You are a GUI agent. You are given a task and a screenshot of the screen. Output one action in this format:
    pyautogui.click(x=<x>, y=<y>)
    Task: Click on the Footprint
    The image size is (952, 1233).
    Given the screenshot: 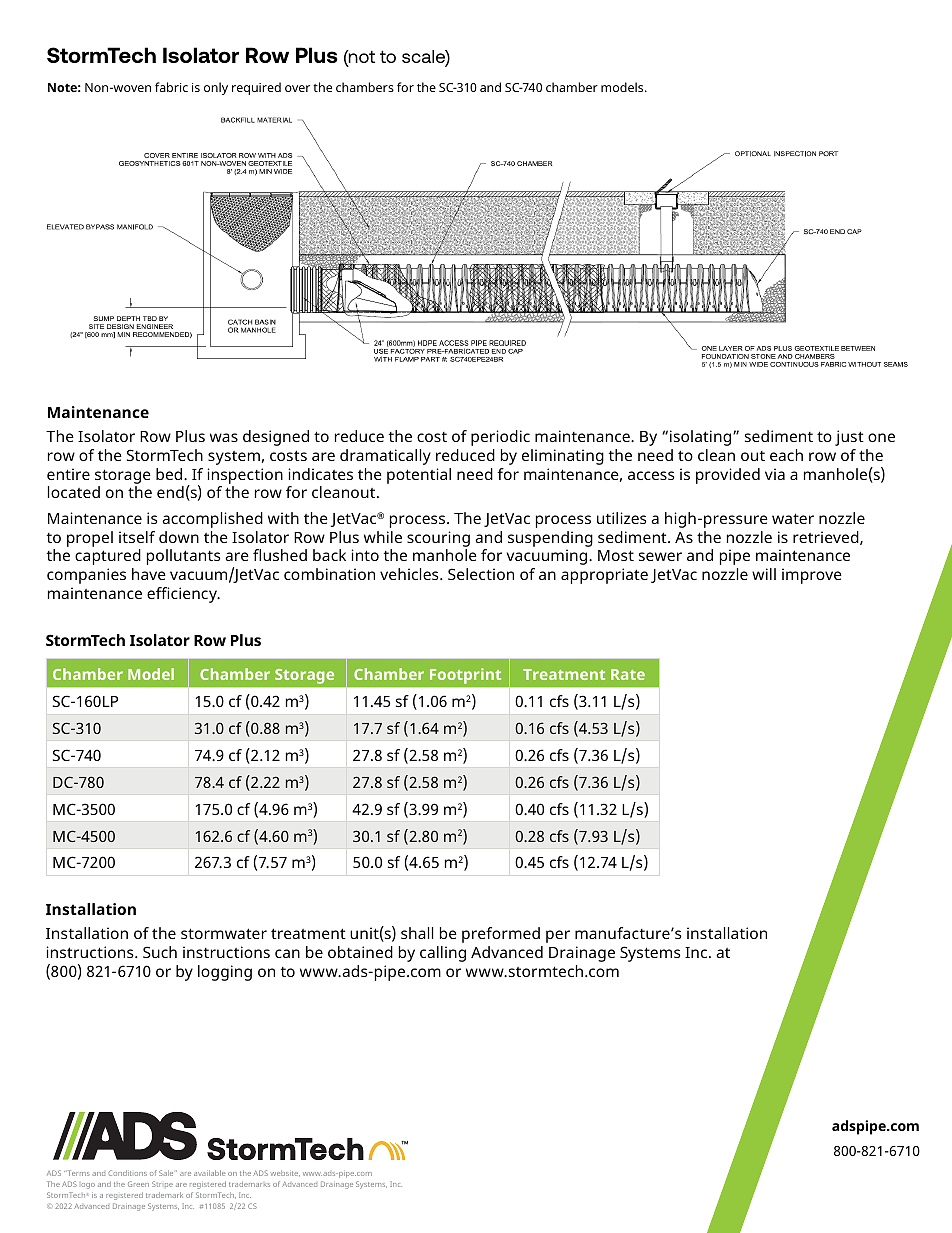 What is the action you would take?
    pyautogui.click(x=465, y=675)
